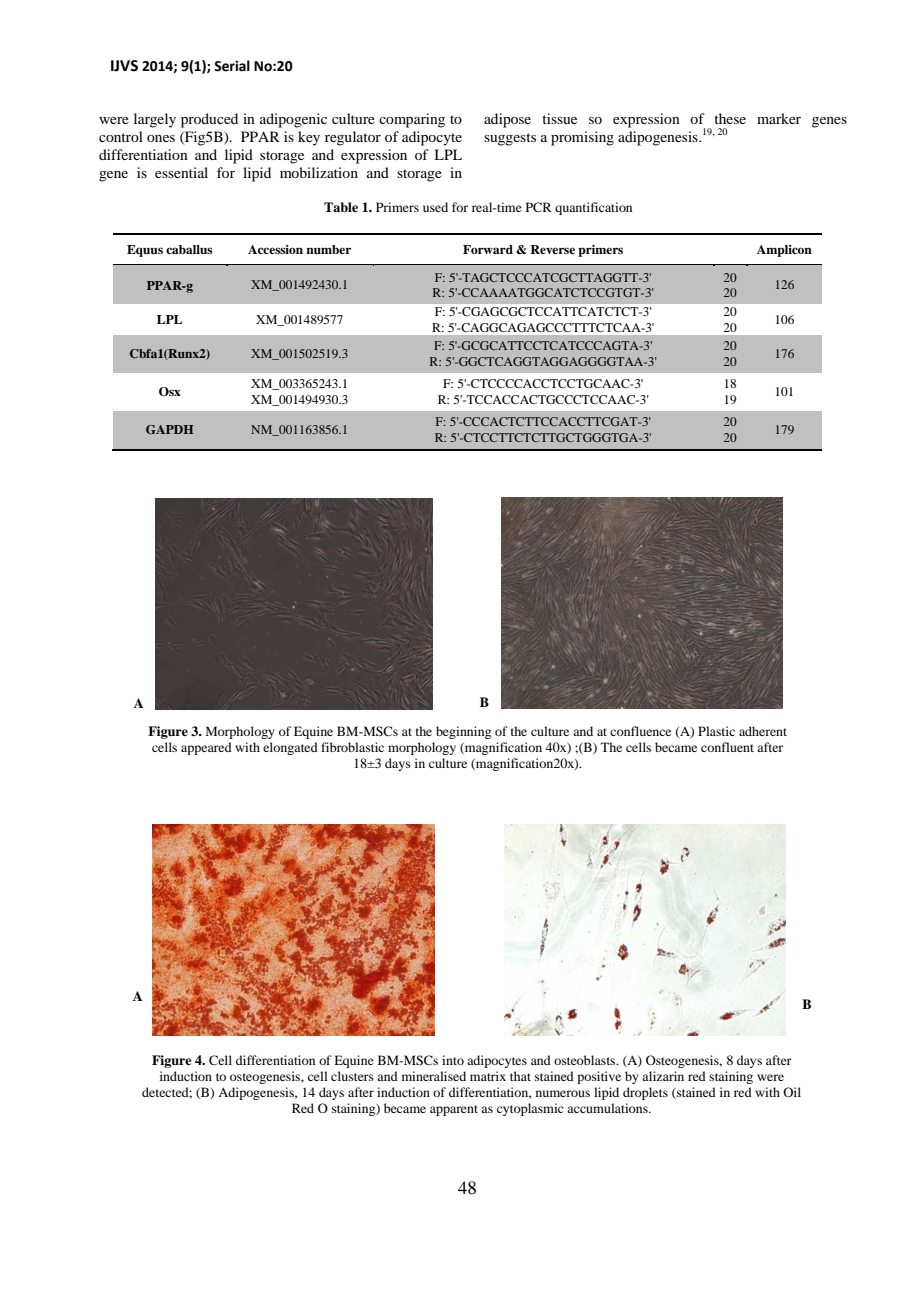 The image size is (924, 1308). What do you see at coordinates (206, 748) in the page?
I see `appeared` at bounding box center [206, 748].
